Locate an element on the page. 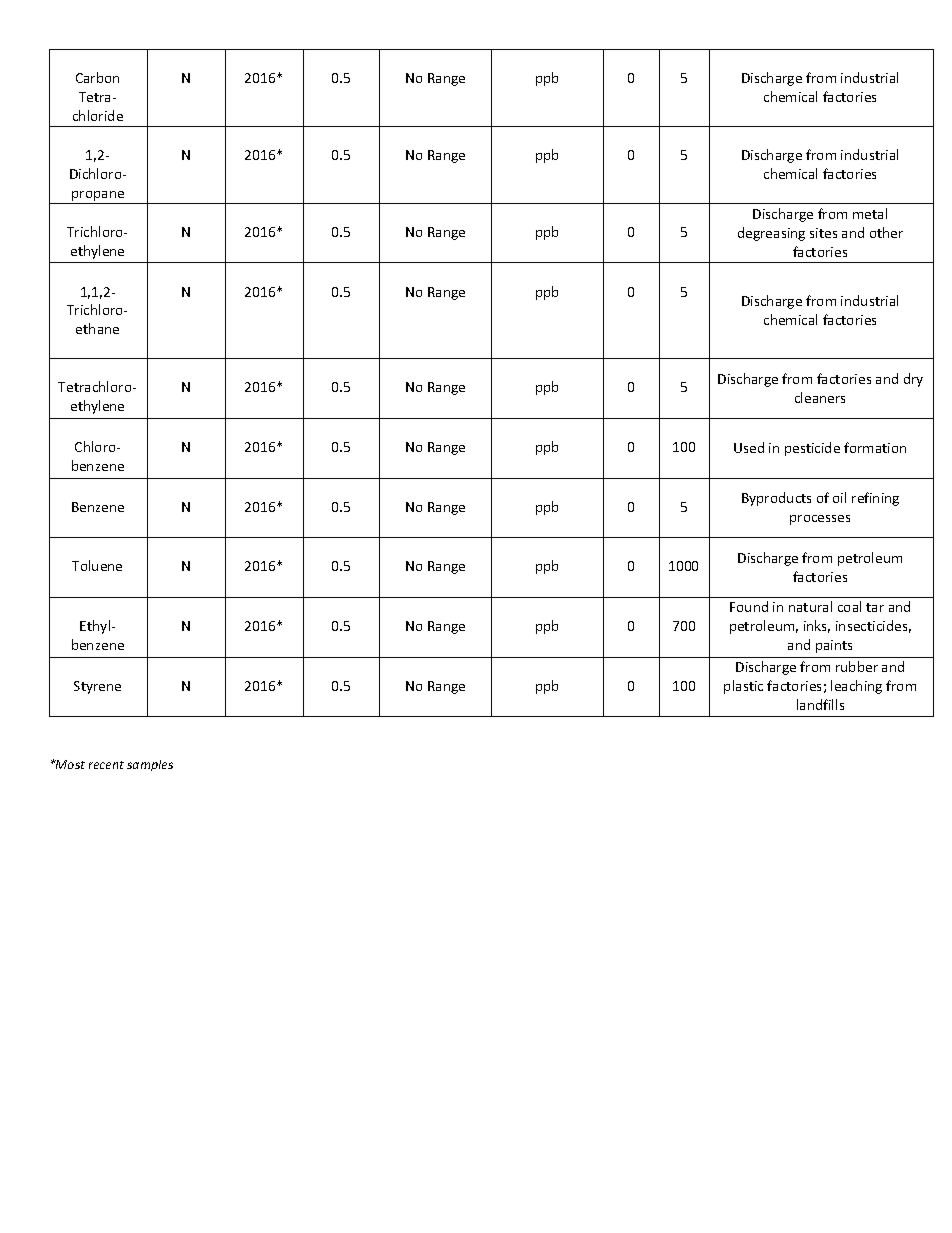 Image resolution: width=952 pixels, height=1233 pixels. samples is located at coordinates (150, 765).
